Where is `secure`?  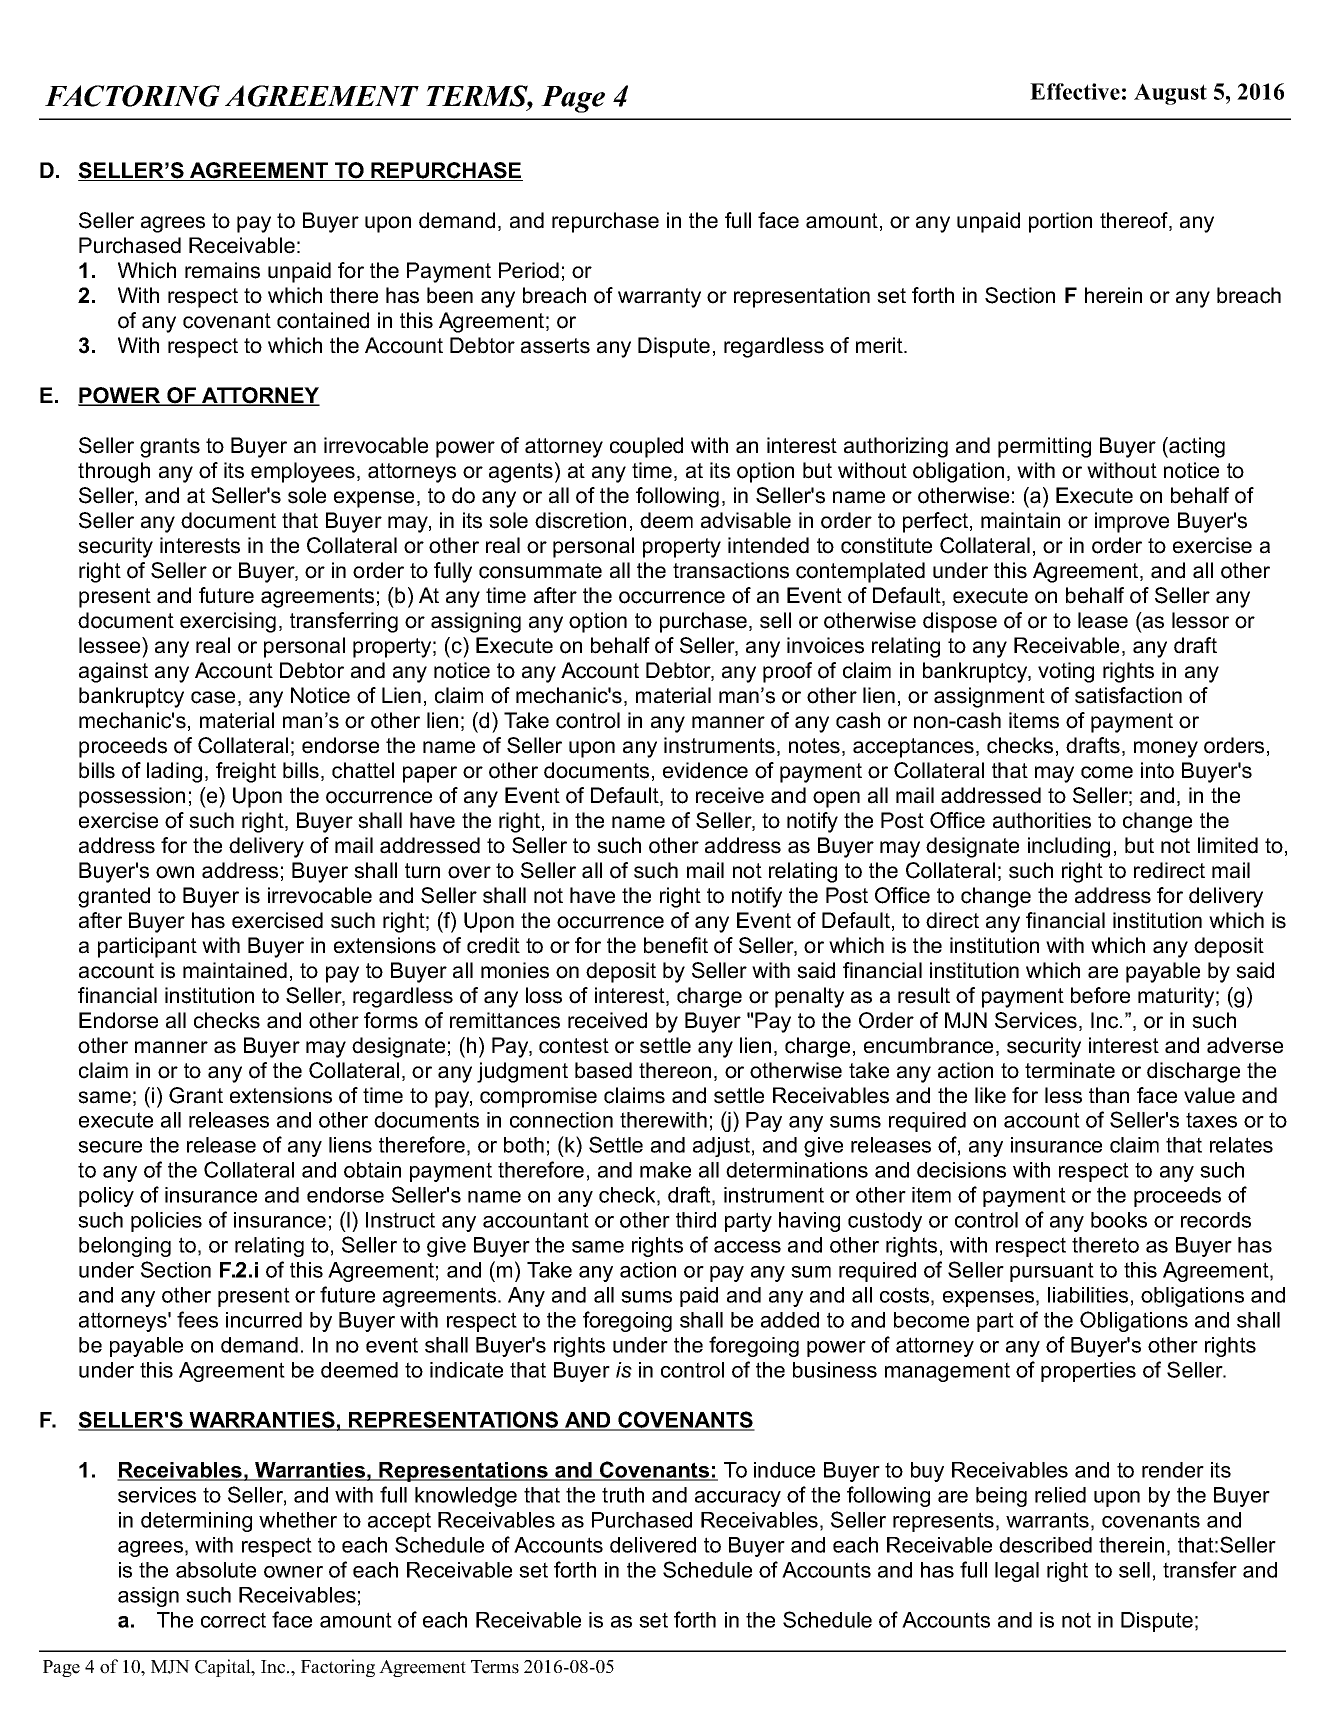
secure is located at coordinates (110, 1147).
